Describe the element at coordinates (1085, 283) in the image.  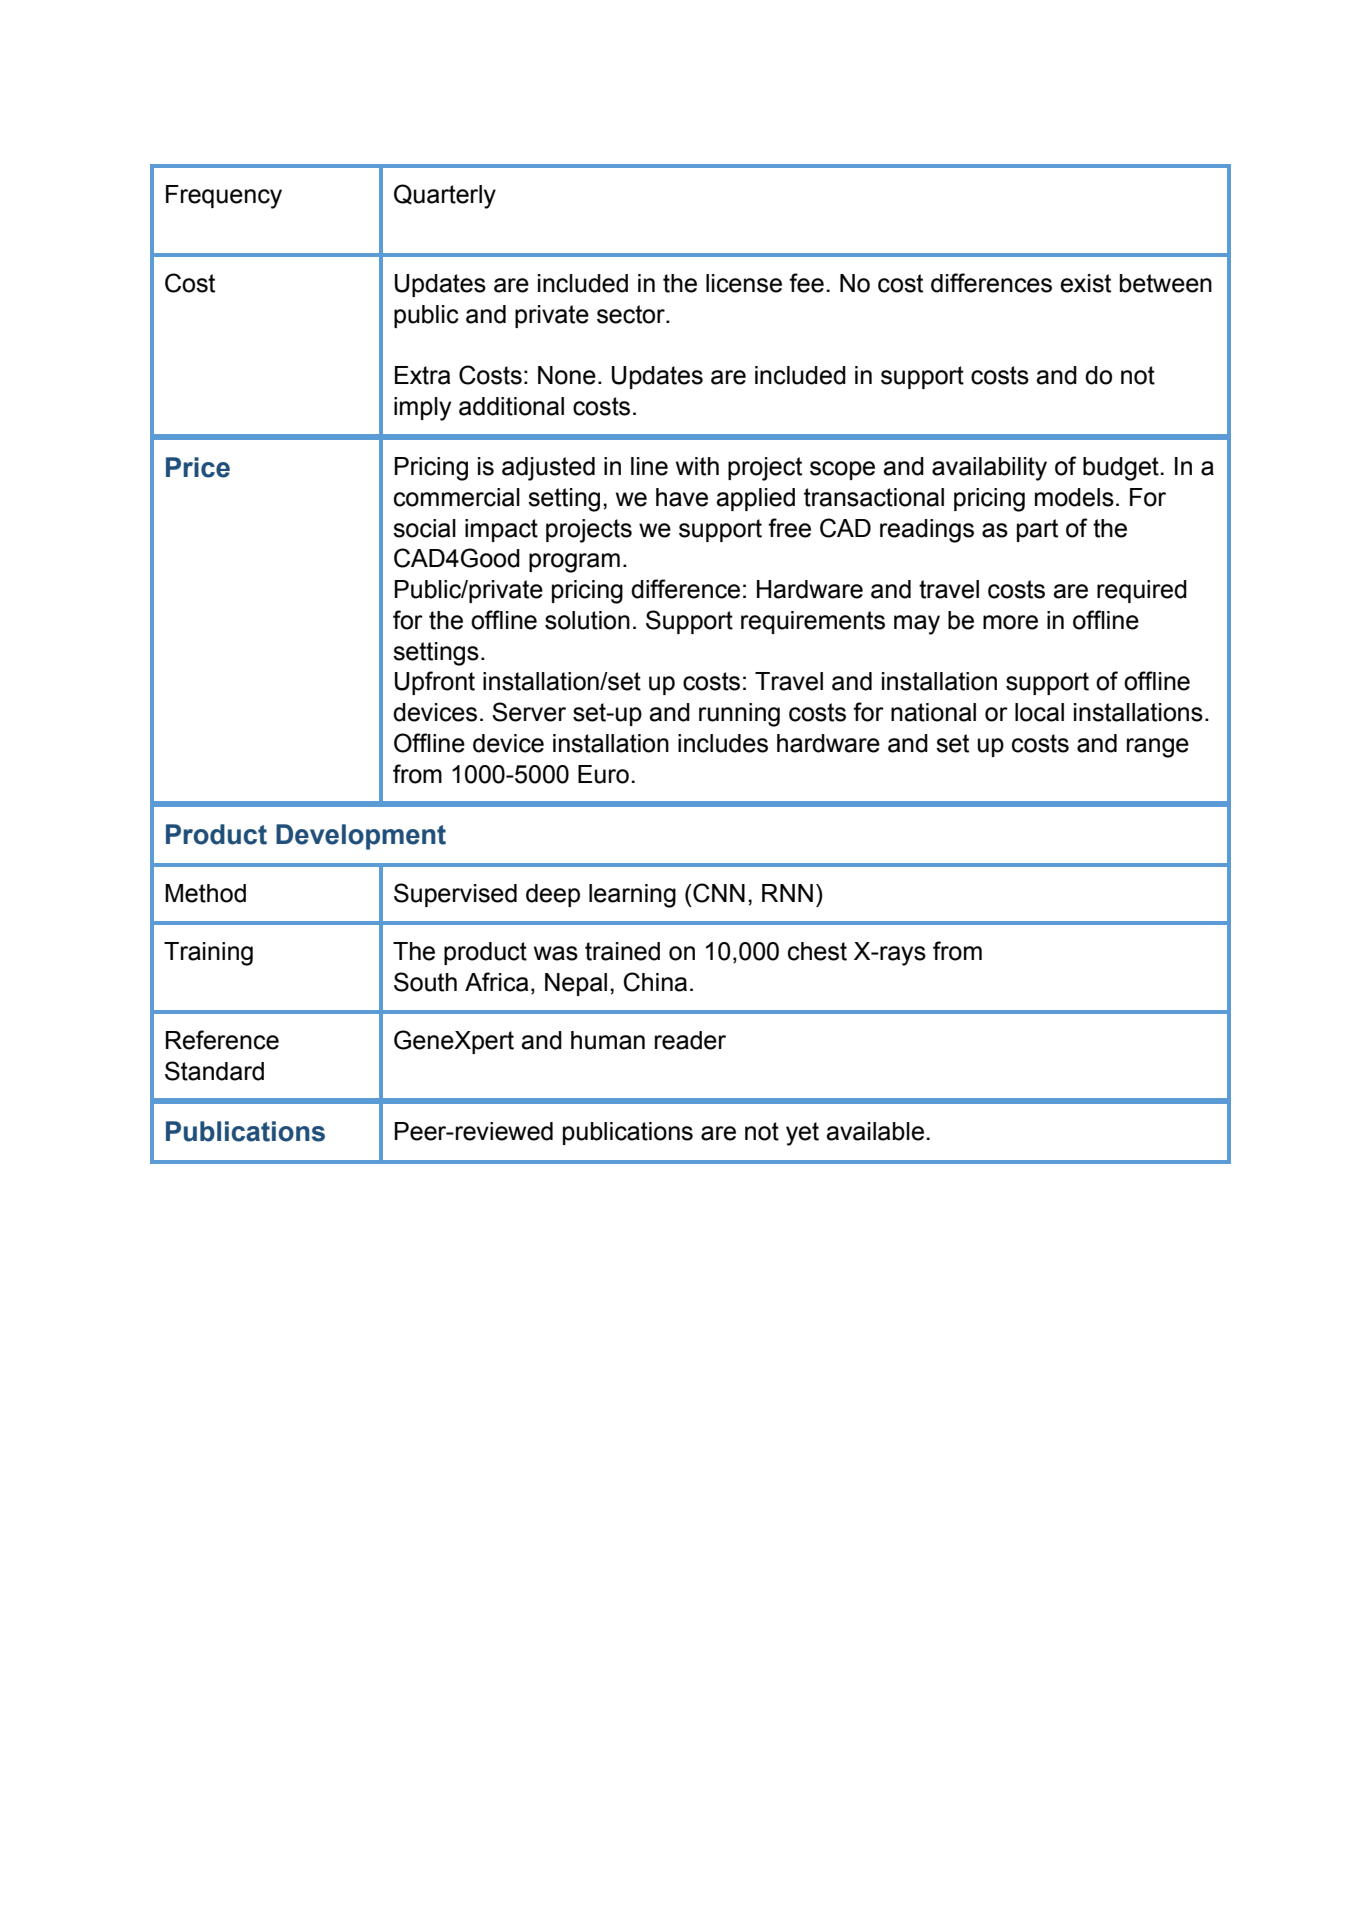
I see `exist` at that location.
